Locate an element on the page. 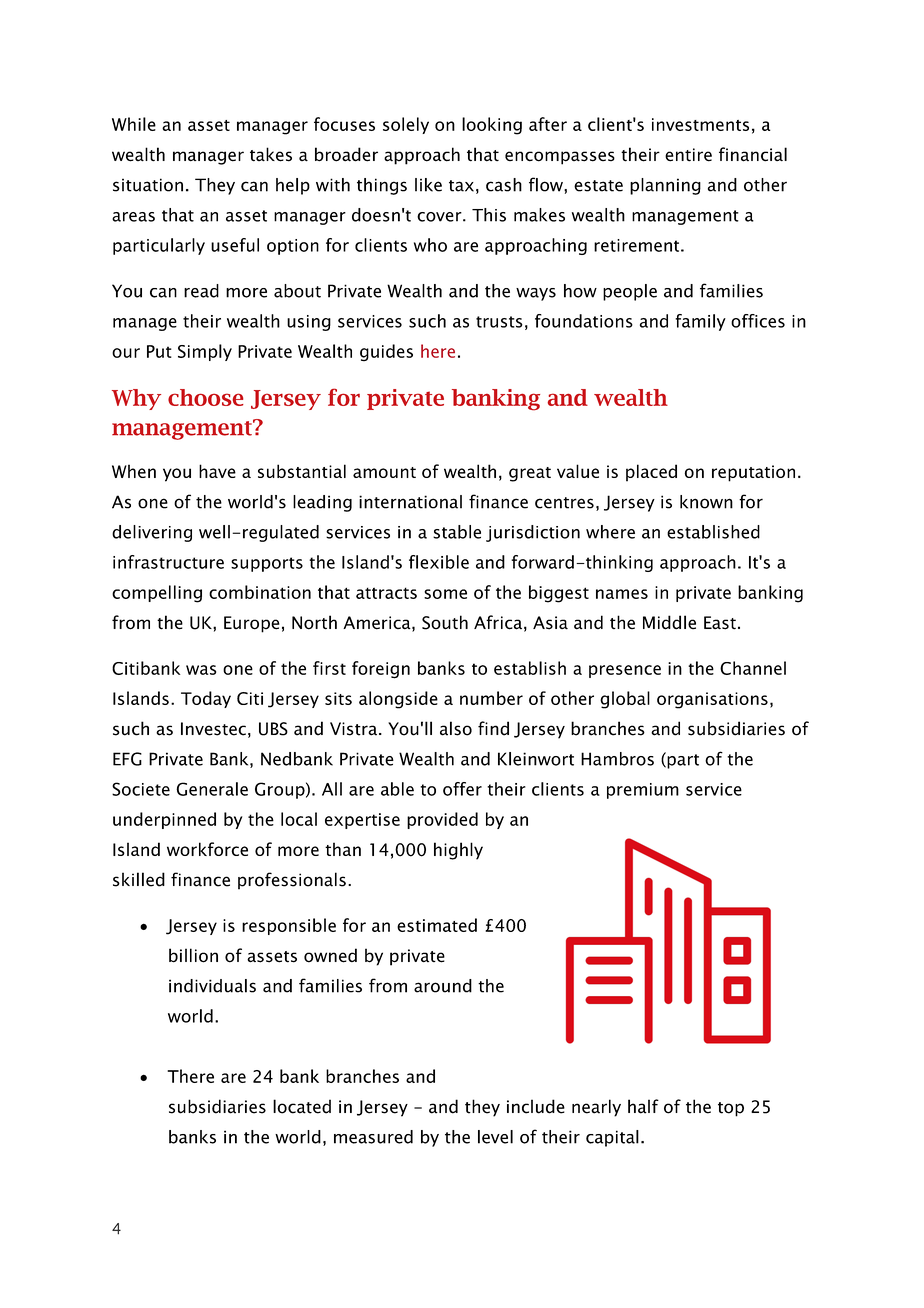 Image resolution: width=924 pixels, height=1308 pixels. level is located at coordinates (495, 1137).
